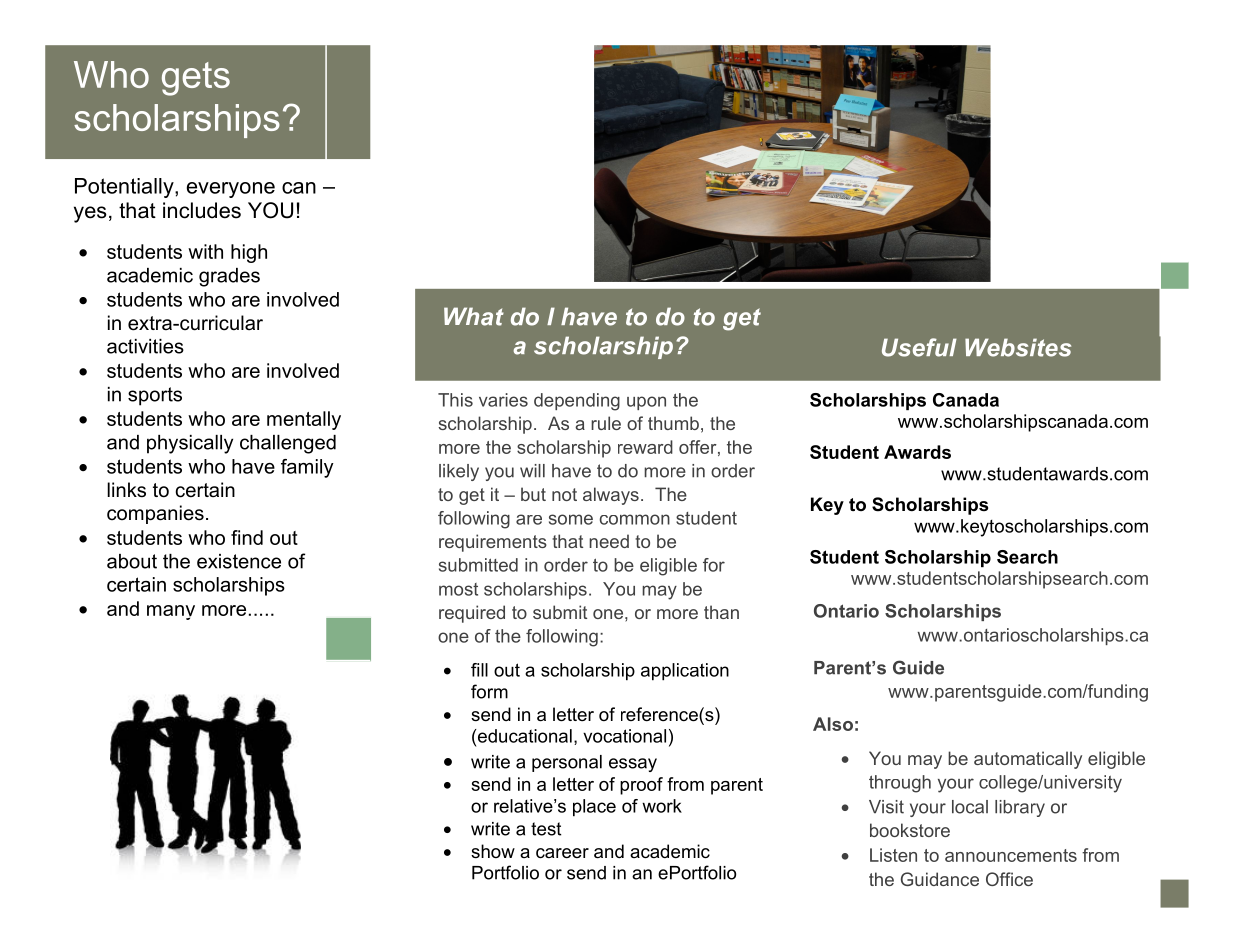  I want to click on everyone, so click(231, 190).
